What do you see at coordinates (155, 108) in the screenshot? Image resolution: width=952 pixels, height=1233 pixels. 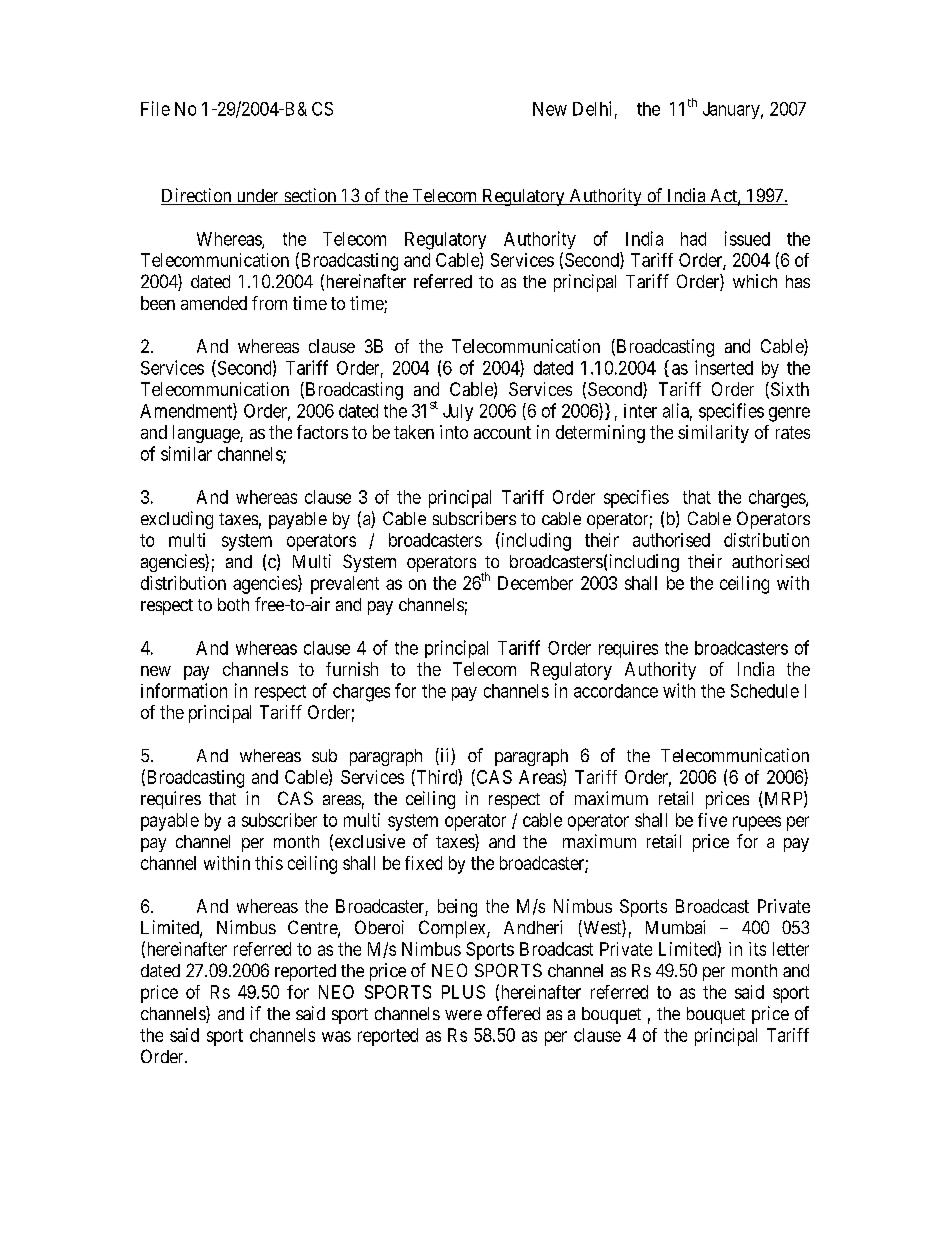 I see `File` at bounding box center [155, 108].
